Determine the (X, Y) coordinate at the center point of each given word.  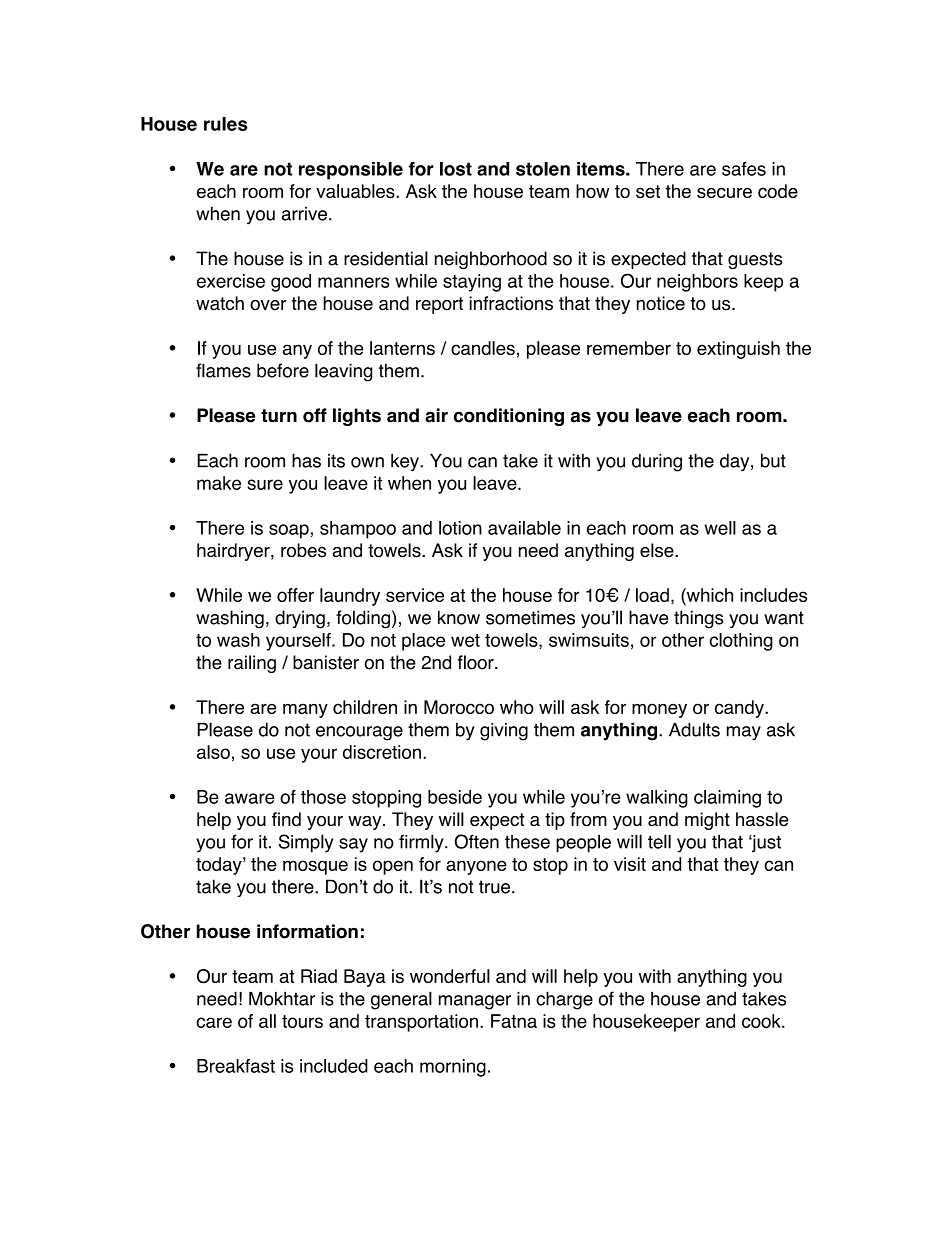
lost (456, 169)
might (707, 821)
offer (295, 595)
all (267, 1021)
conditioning (509, 417)
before (283, 370)
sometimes (530, 617)
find (286, 819)
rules (225, 124)
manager (475, 1002)
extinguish (738, 350)
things (698, 619)
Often (477, 841)
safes (744, 168)
